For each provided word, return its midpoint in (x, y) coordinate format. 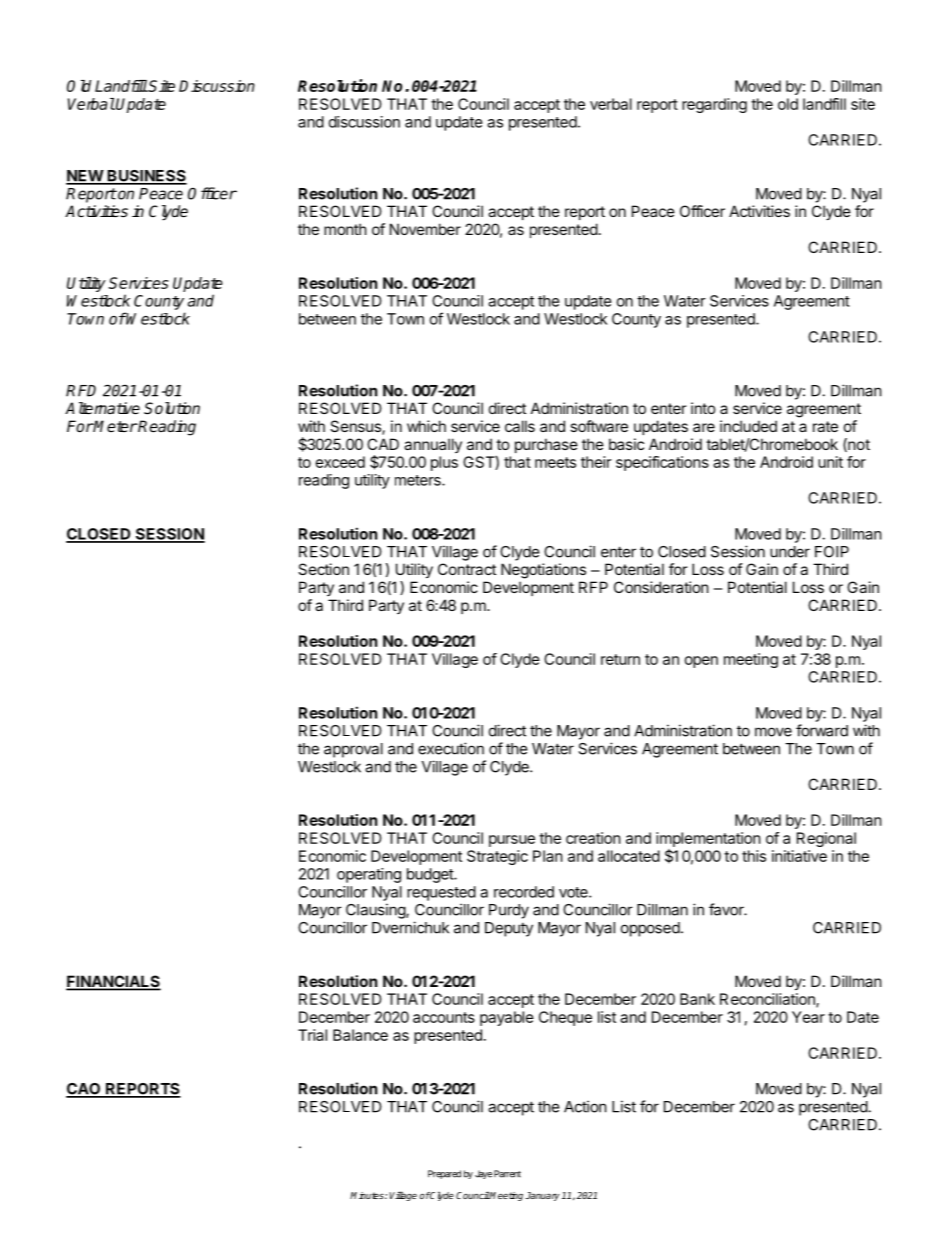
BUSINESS (146, 177)
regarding (714, 105)
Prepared (444, 1174)
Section (323, 569)
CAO (84, 1090)
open (701, 662)
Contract (467, 569)
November (425, 229)
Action (585, 1106)
